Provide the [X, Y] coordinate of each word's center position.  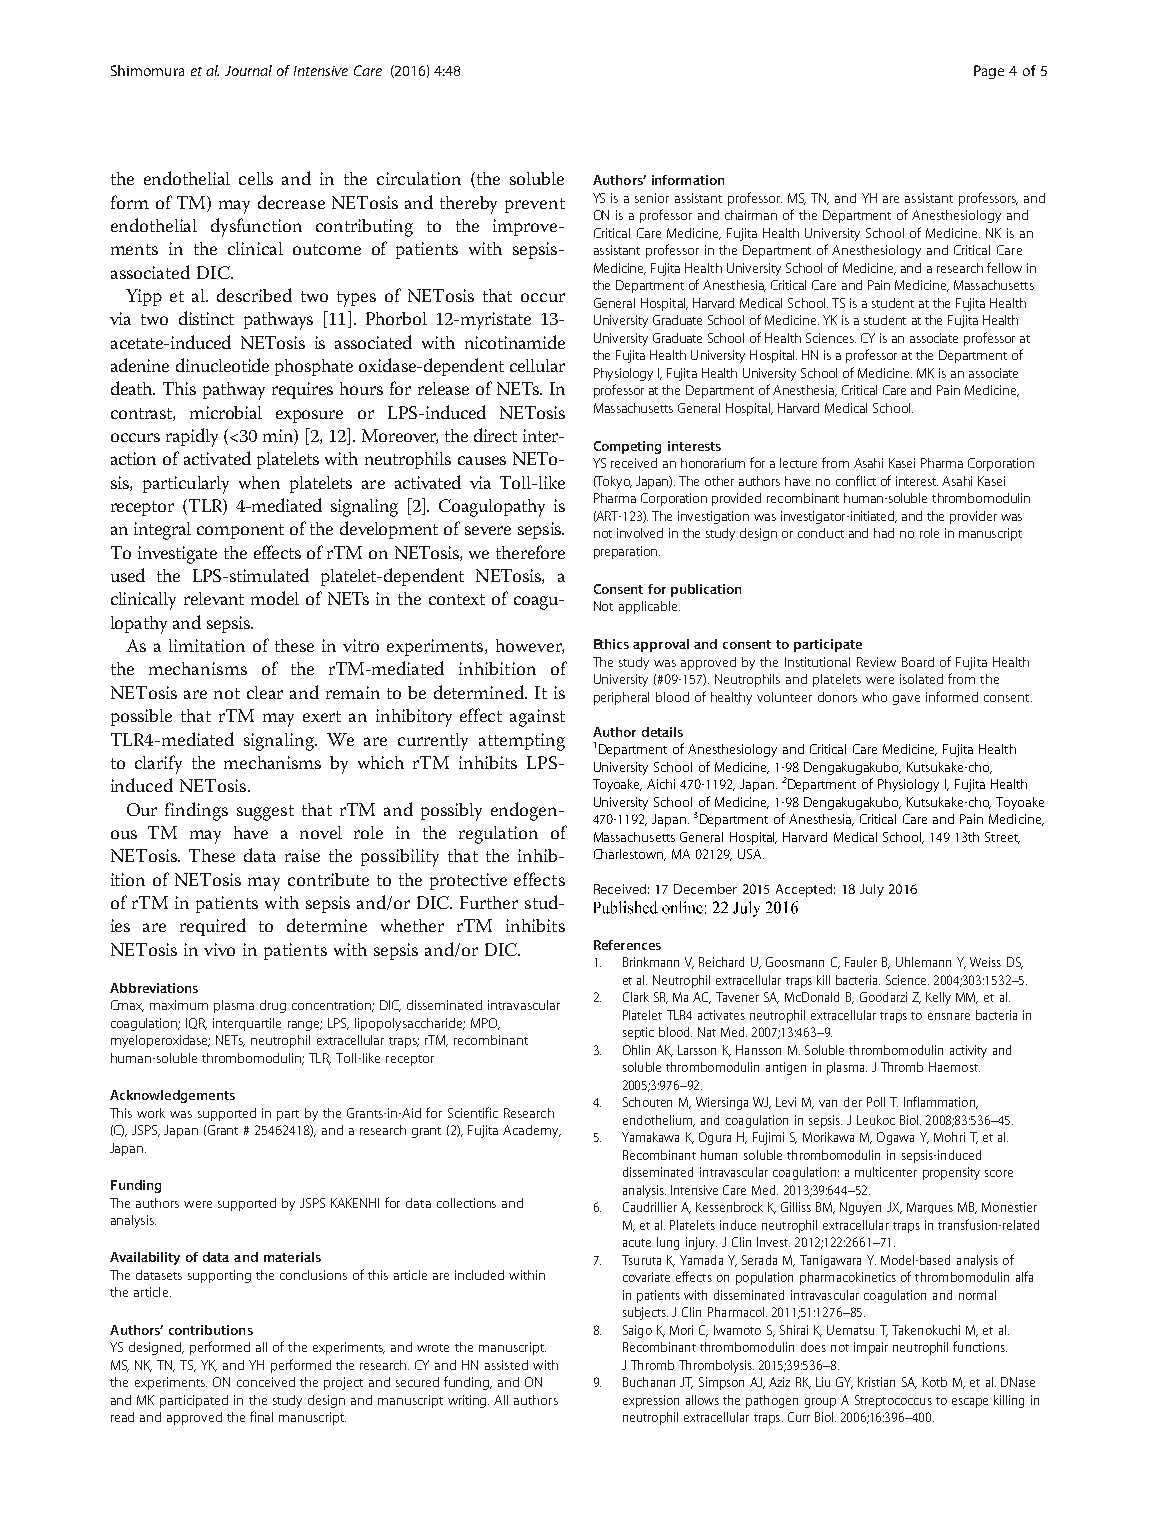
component [240, 531]
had [884, 533]
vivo [219, 949]
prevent [535, 205]
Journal [248, 70]
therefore [530, 552]
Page [989, 72]
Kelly [938, 998]
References [627, 945]
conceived [266, 1382]
